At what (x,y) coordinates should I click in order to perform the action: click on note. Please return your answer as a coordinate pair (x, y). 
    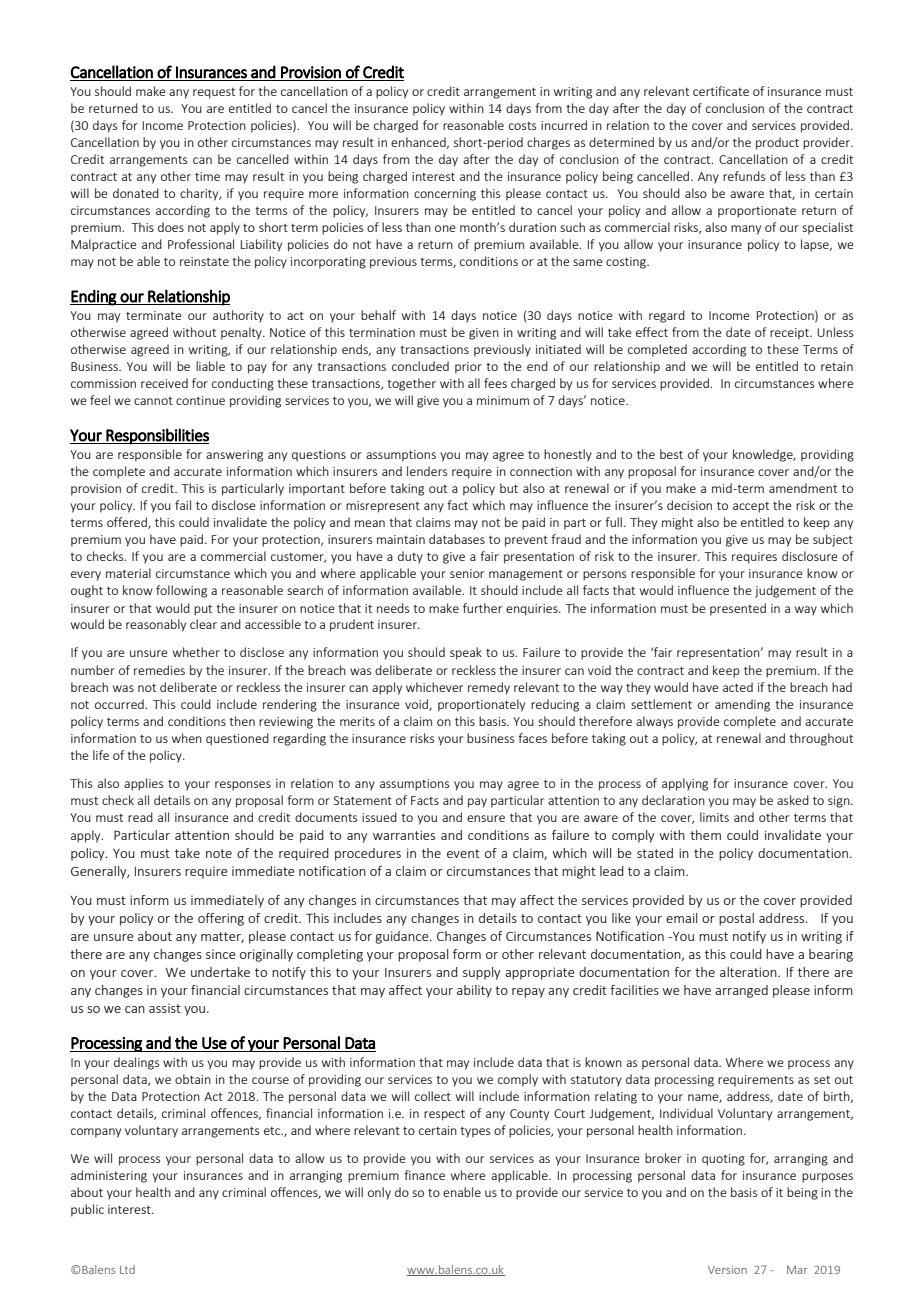
    Looking at the image, I should click on (219, 853).
